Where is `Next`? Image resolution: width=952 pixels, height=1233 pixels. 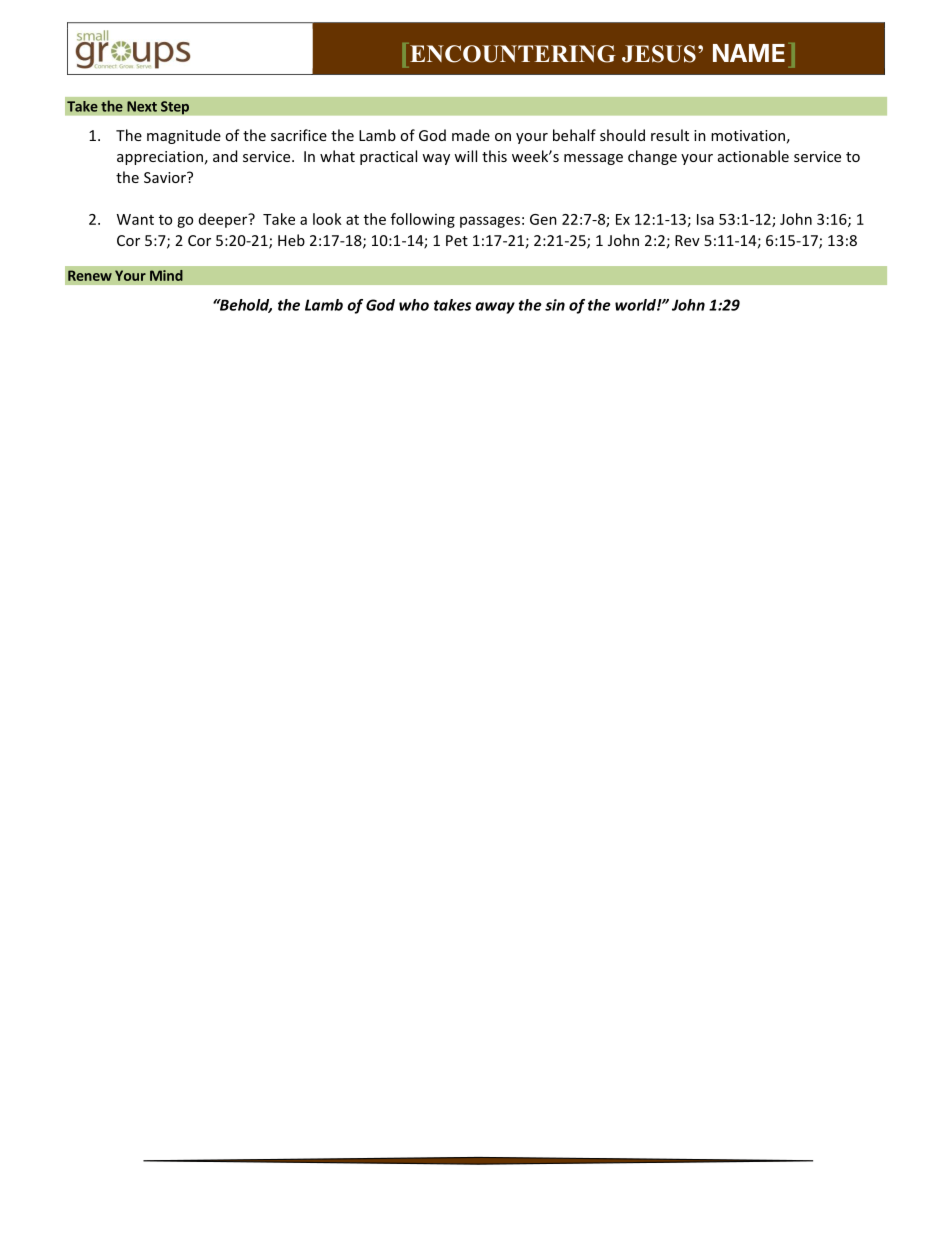
Next is located at coordinates (142, 106).
